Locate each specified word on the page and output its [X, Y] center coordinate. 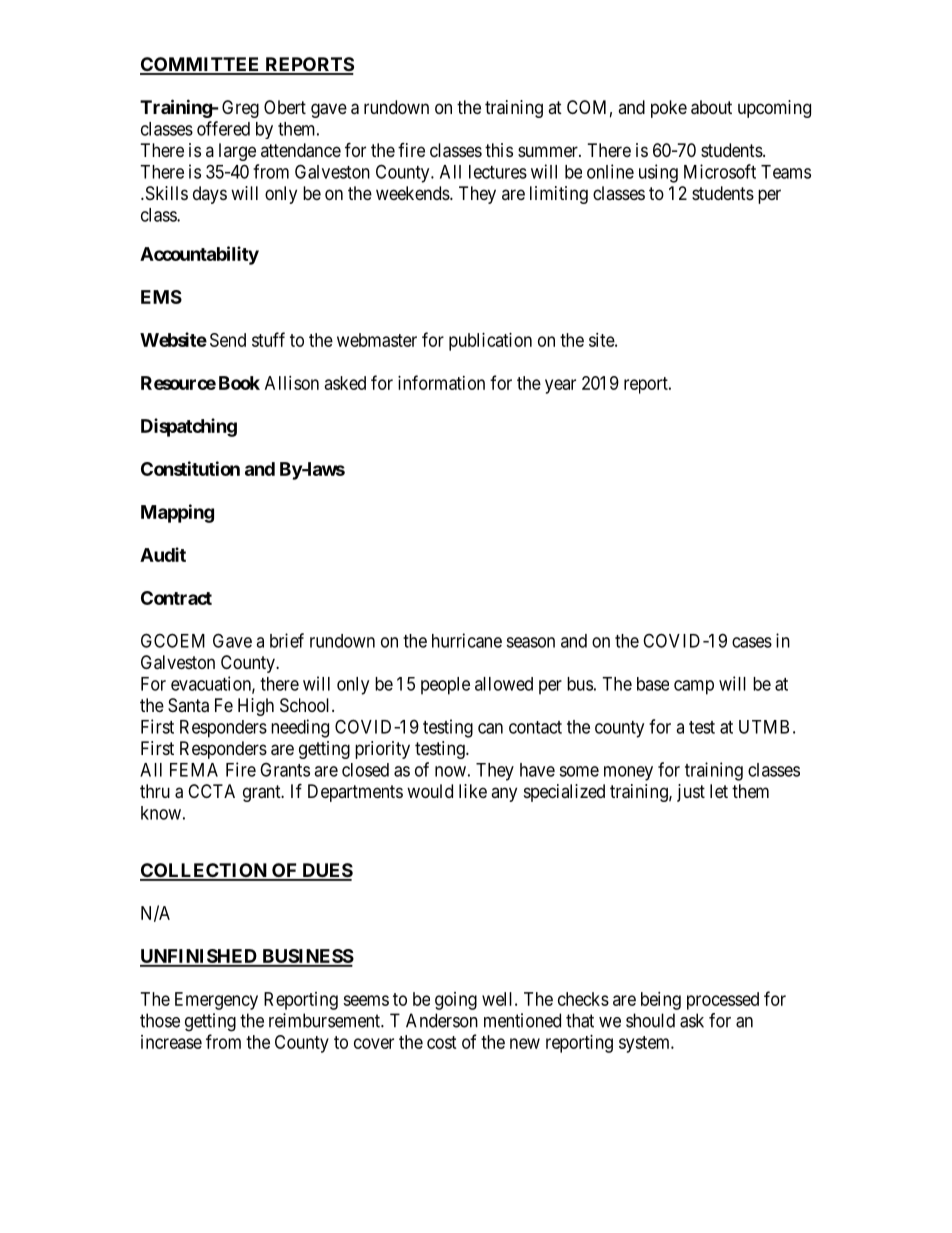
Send [228, 340]
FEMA [194, 770]
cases [752, 642]
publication [490, 342]
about [711, 107]
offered [223, 128]
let [719, 791]
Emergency [216, 1001]
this [499, 150]
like [473, 791]
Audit [163, 554]
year [560, 386]
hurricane [467, 640]
